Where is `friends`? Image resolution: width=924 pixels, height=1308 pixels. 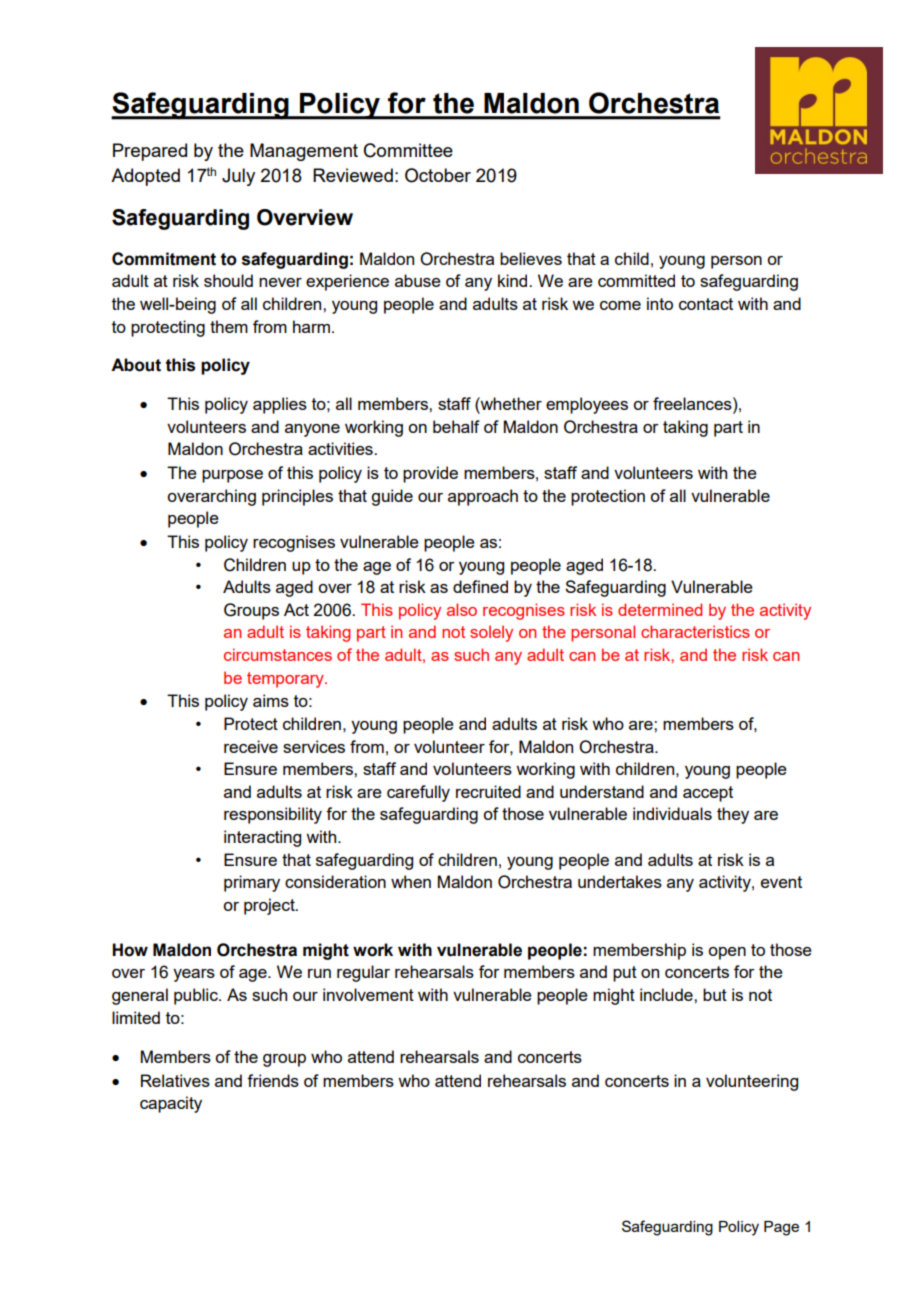
friends is located at coordinates (273, 1080).
